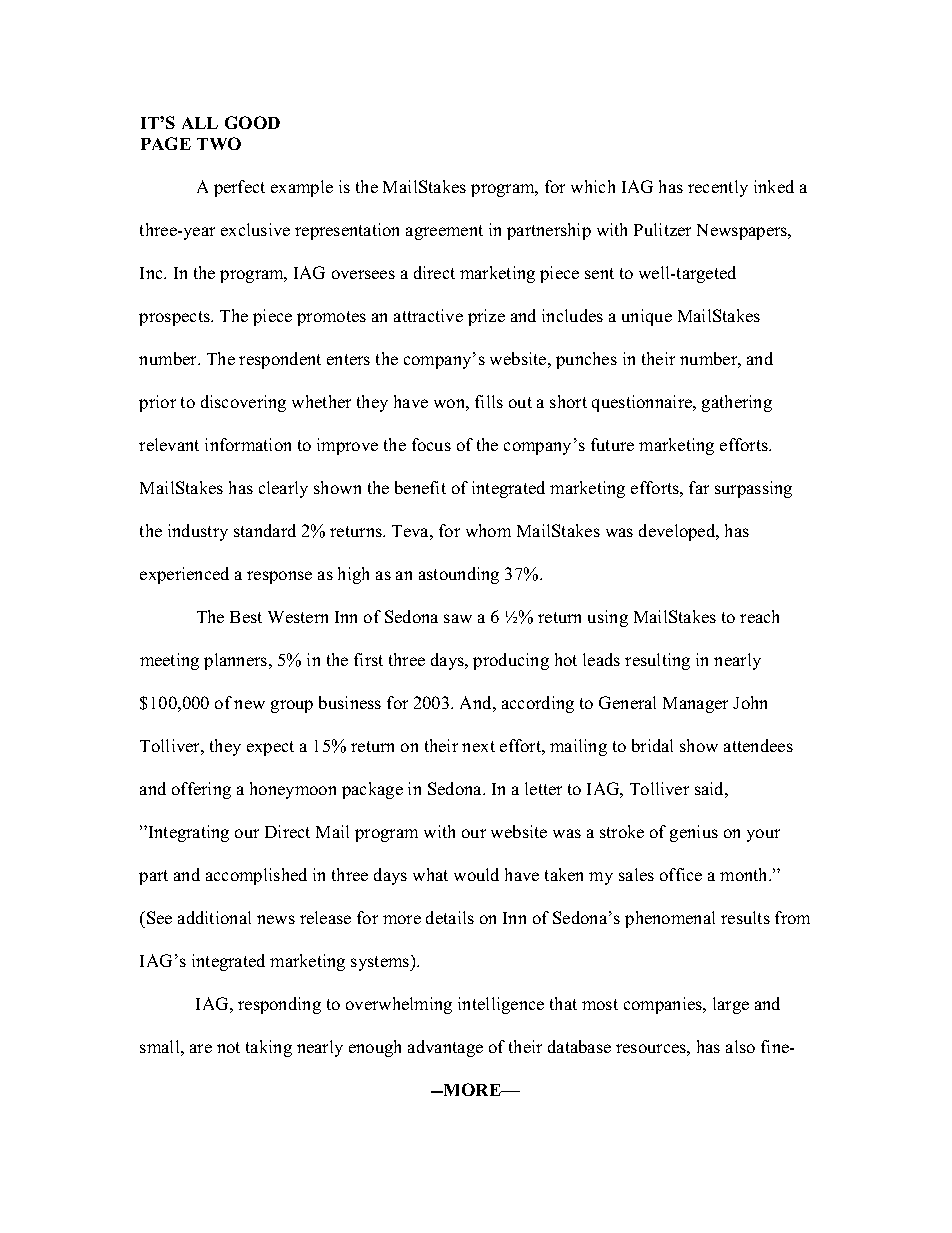 The image size is (952, 1233). Describe the element at coordinates (478, 746) in the image. I see `next` at that location.
